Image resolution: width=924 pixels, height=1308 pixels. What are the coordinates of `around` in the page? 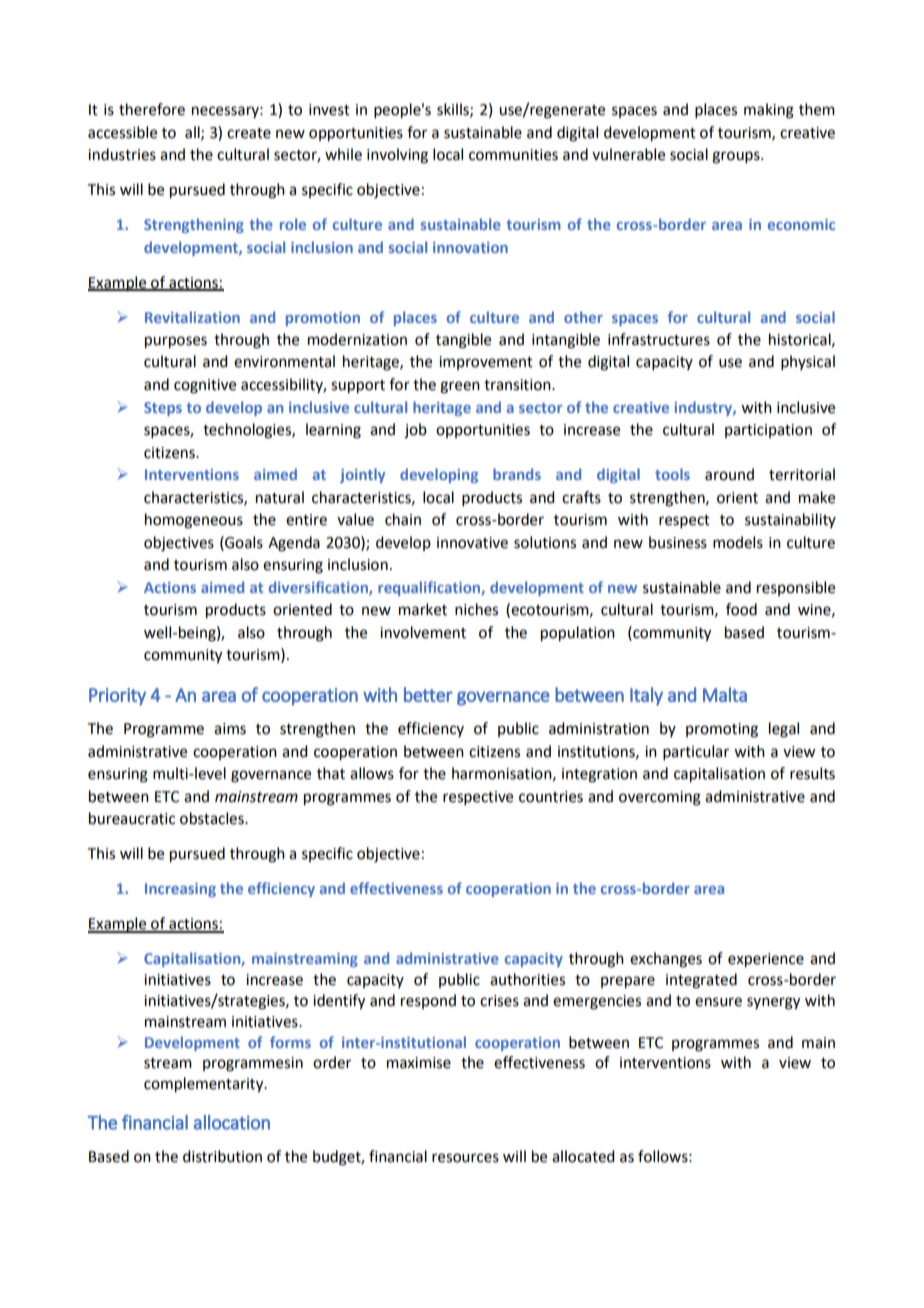 It's located at (729, 474).
